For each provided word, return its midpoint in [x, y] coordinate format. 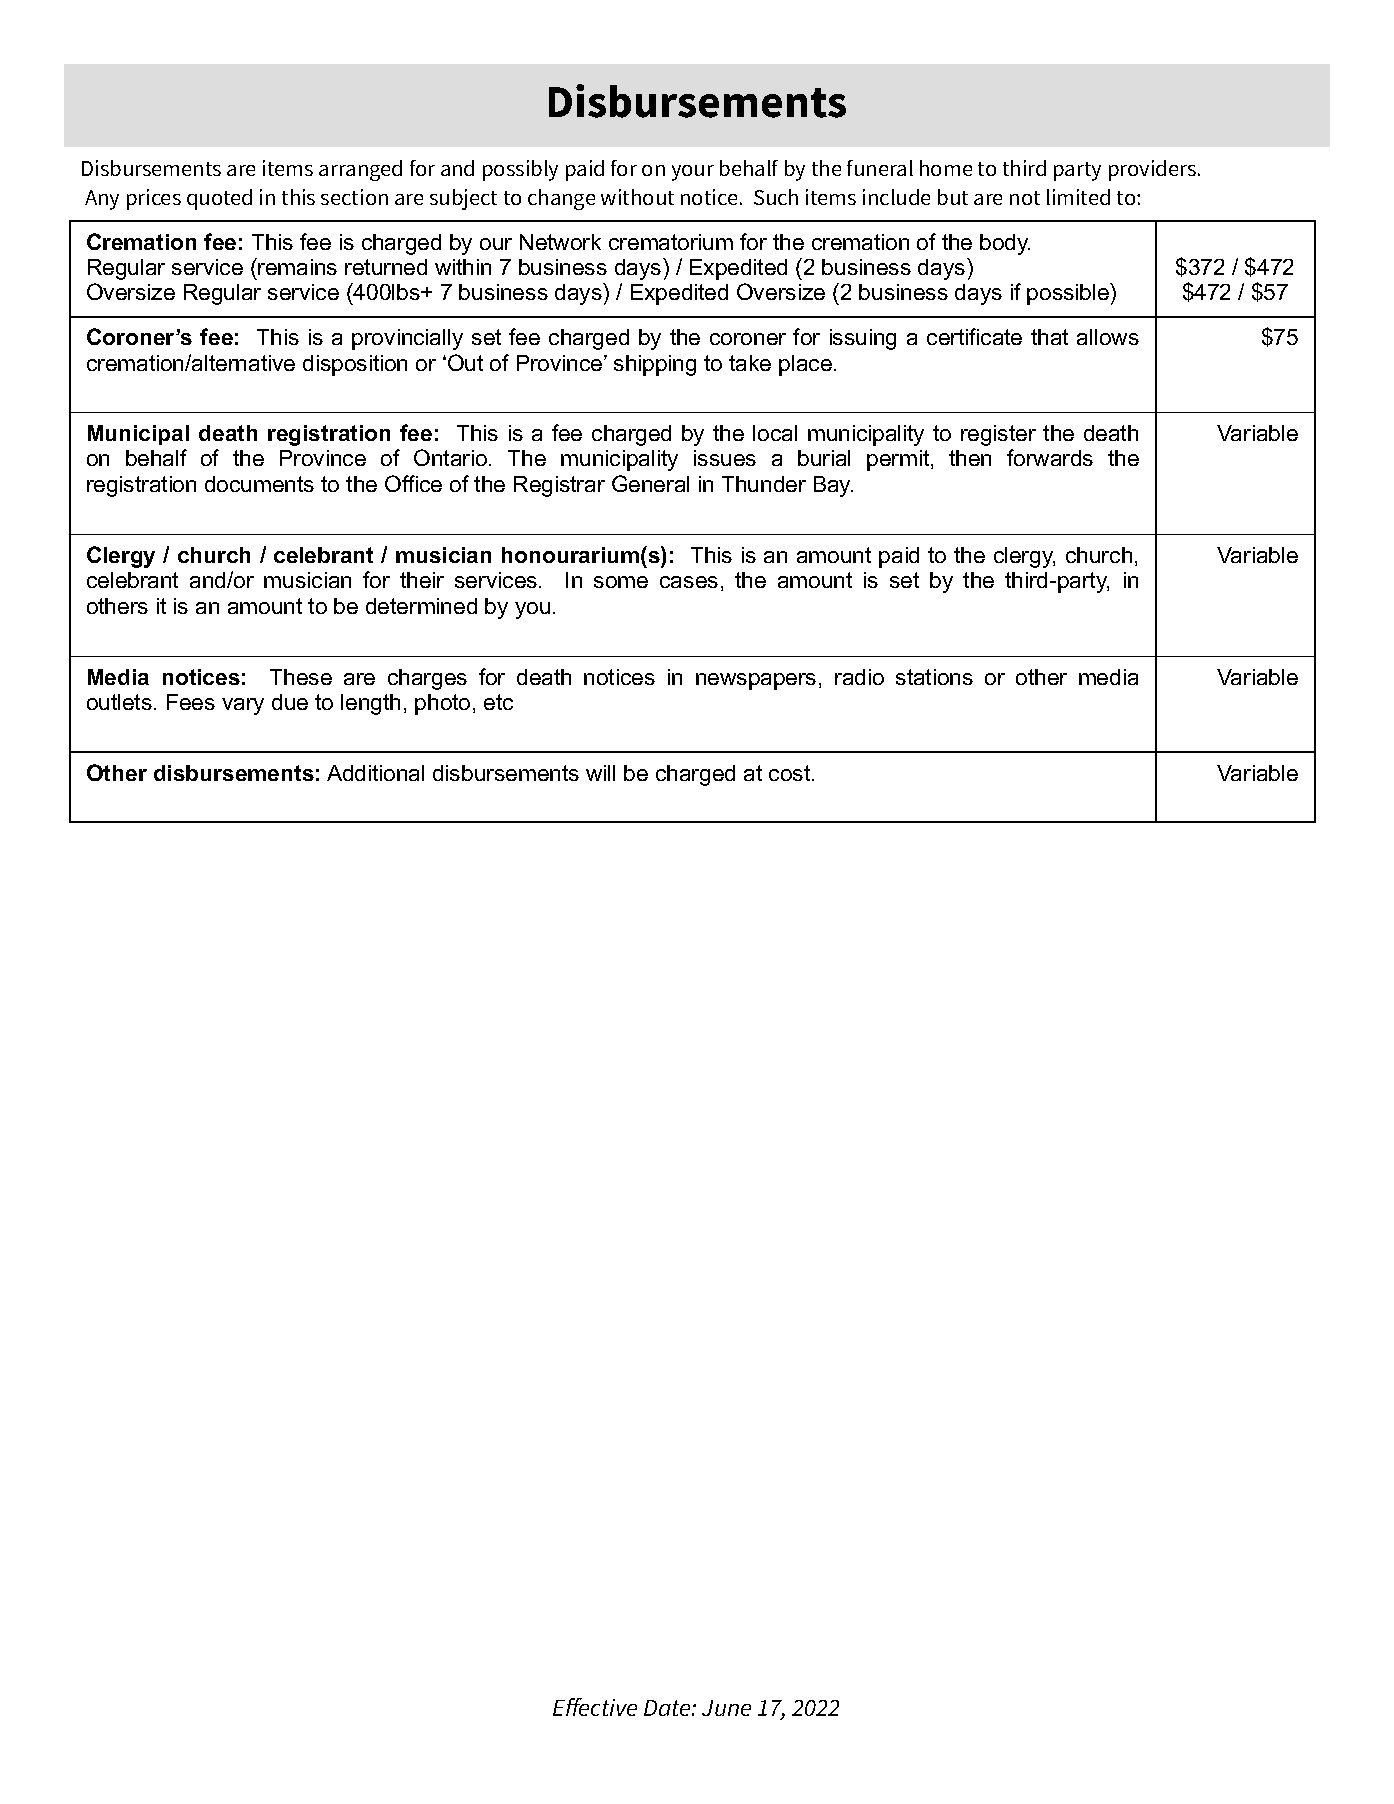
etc [498, 702]
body [1005, 244]
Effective [595, 1707]
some [621, 582]
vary [243, 706]
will [600, 773]
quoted [219, 199]
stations [934, 677]
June [726, 1708]
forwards [1050, 457]
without [637, 197]
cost [791, 773]
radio [859, 677]
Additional [375, 773]
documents [259, 484]
